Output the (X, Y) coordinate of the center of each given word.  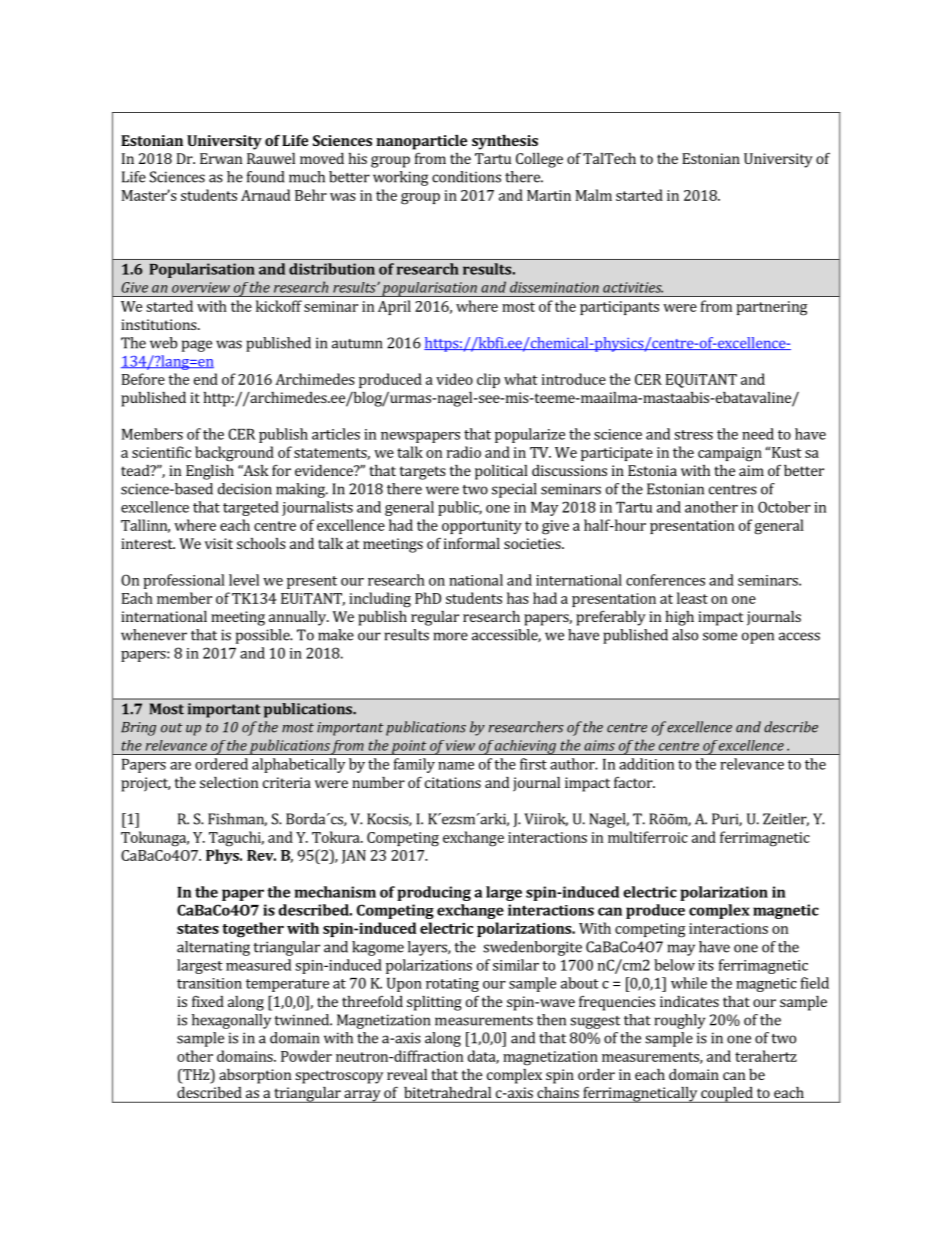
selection (229, 782)
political (501, 472)
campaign (730, 454)
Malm (594, 195)
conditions (466, 177)
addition (646, 764)
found (265, 177)
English (210, 472)
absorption (255, 1076)
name (456, 766)
